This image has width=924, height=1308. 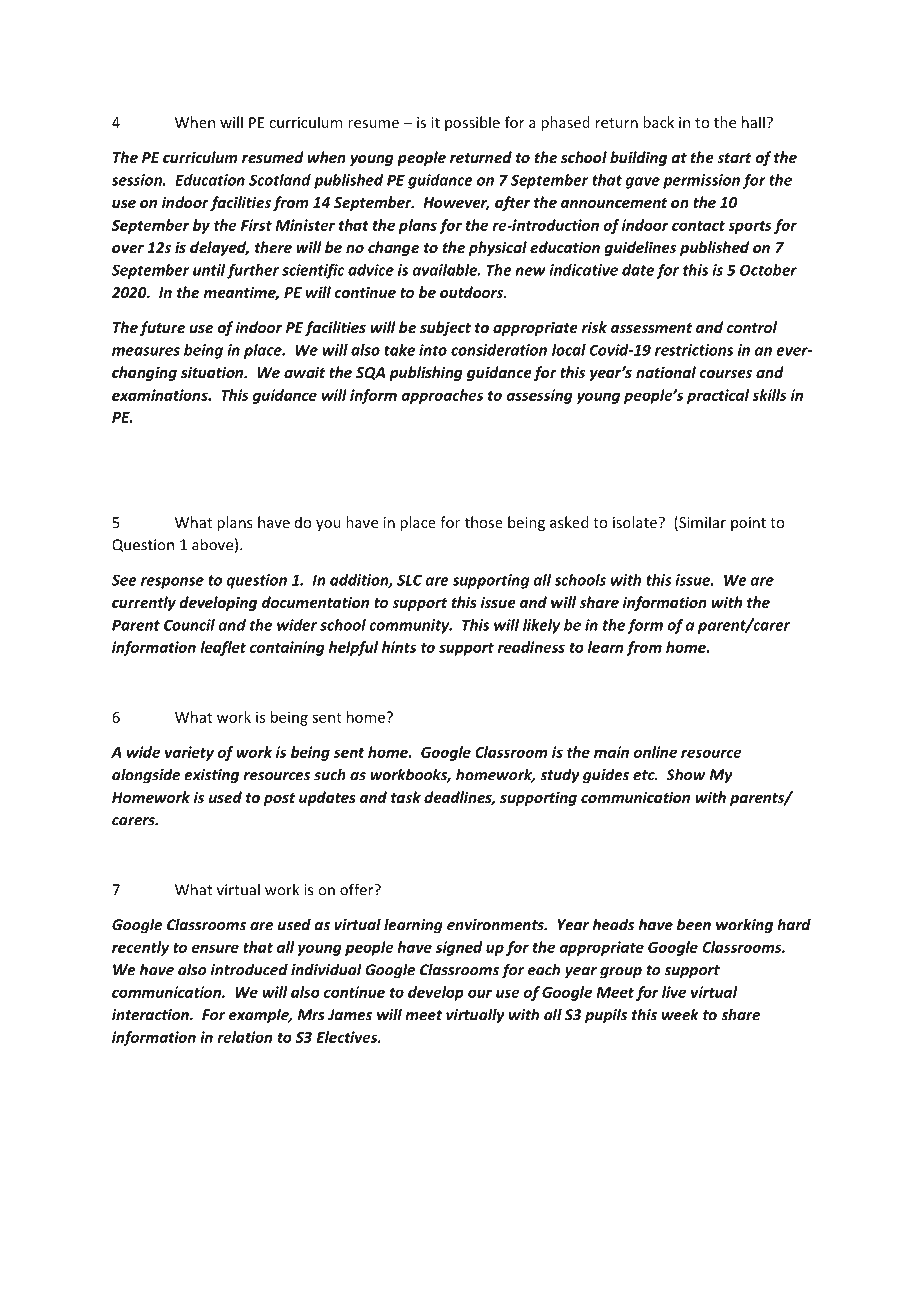 What do you see at coordinates (459, 948) in the image?
I see `signed` at bounding box center [459, 948].
